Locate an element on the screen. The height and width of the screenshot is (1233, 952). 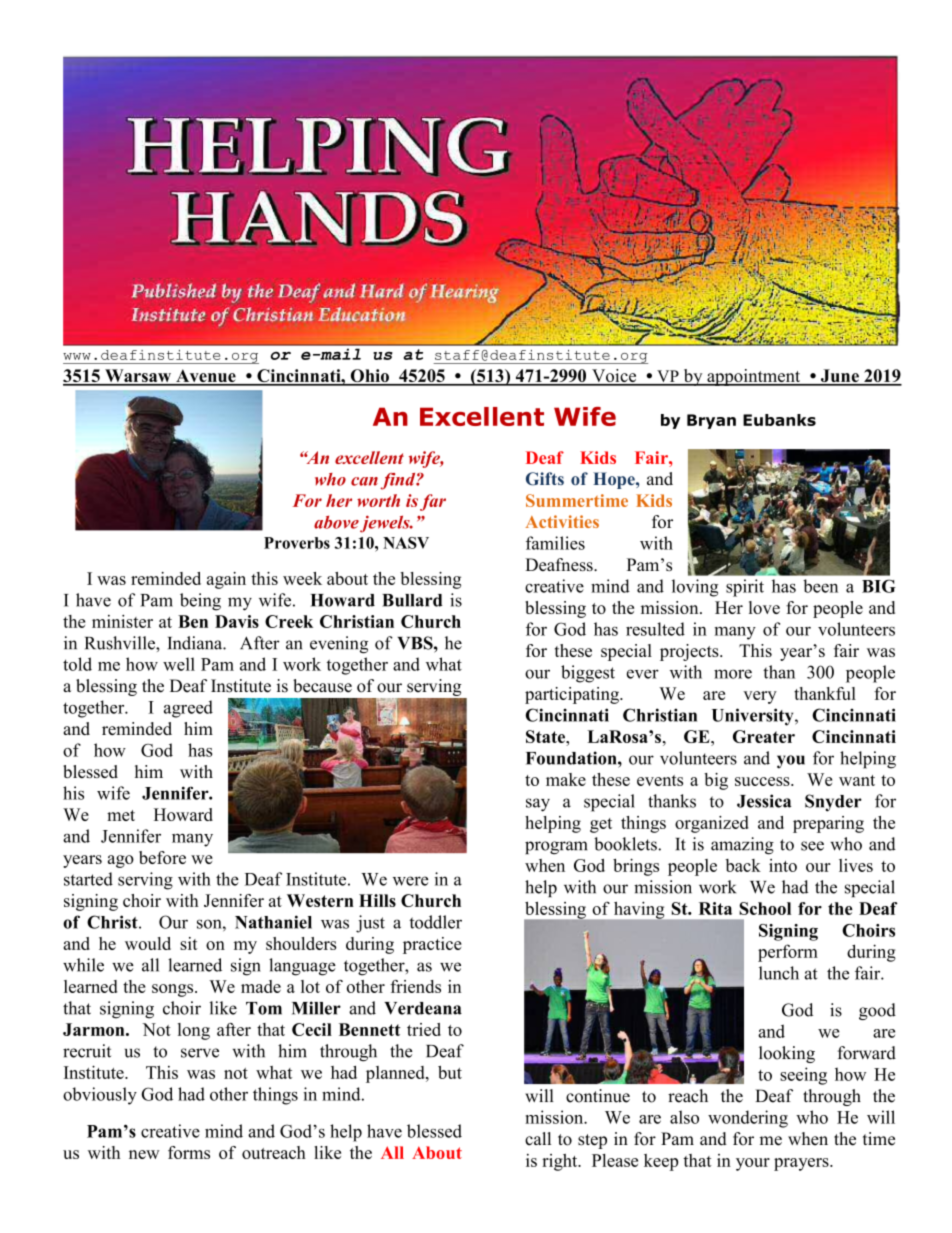
forms is located at coordinates (189, 1152).
